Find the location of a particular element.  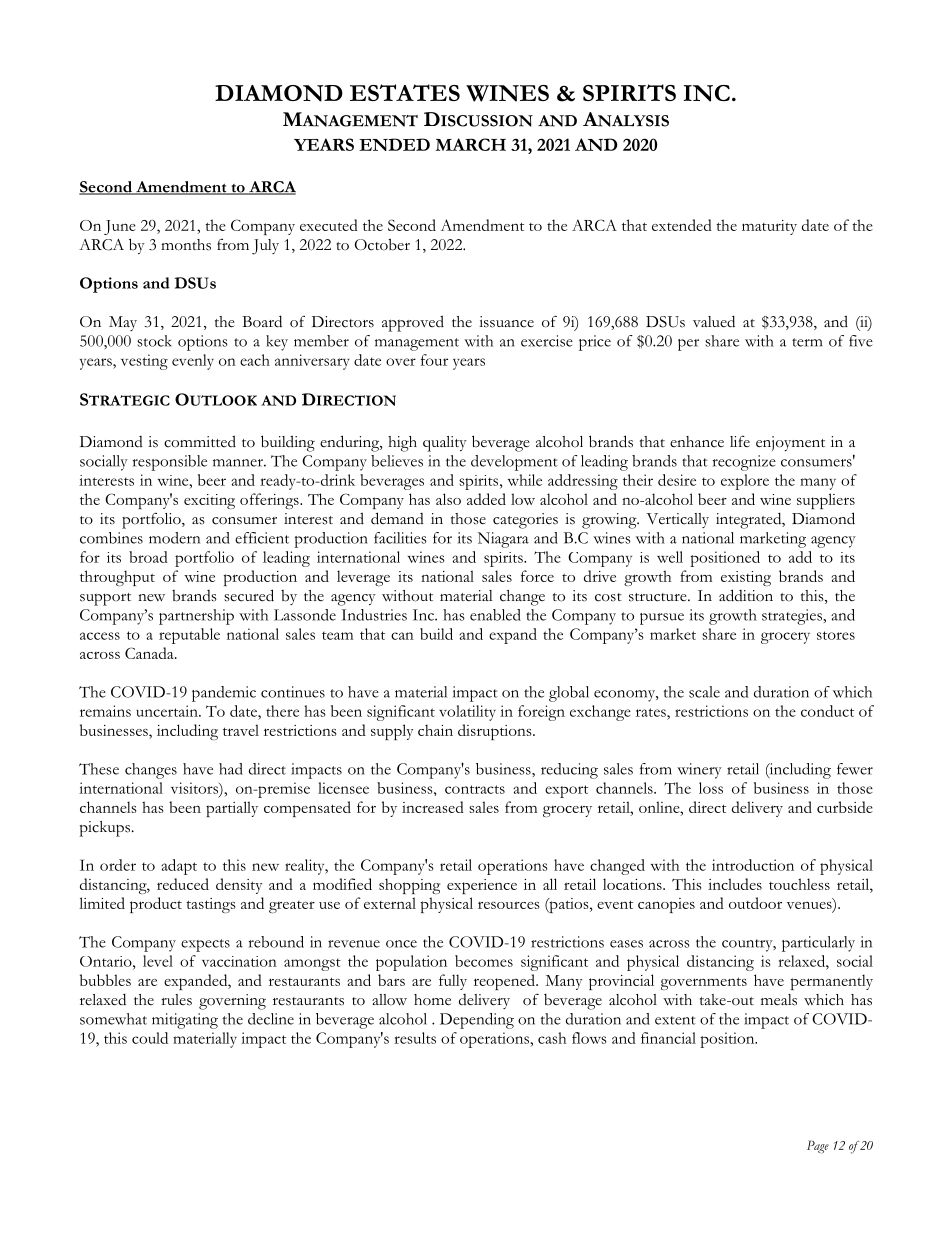

loss is located at coordinates (711, 788).
